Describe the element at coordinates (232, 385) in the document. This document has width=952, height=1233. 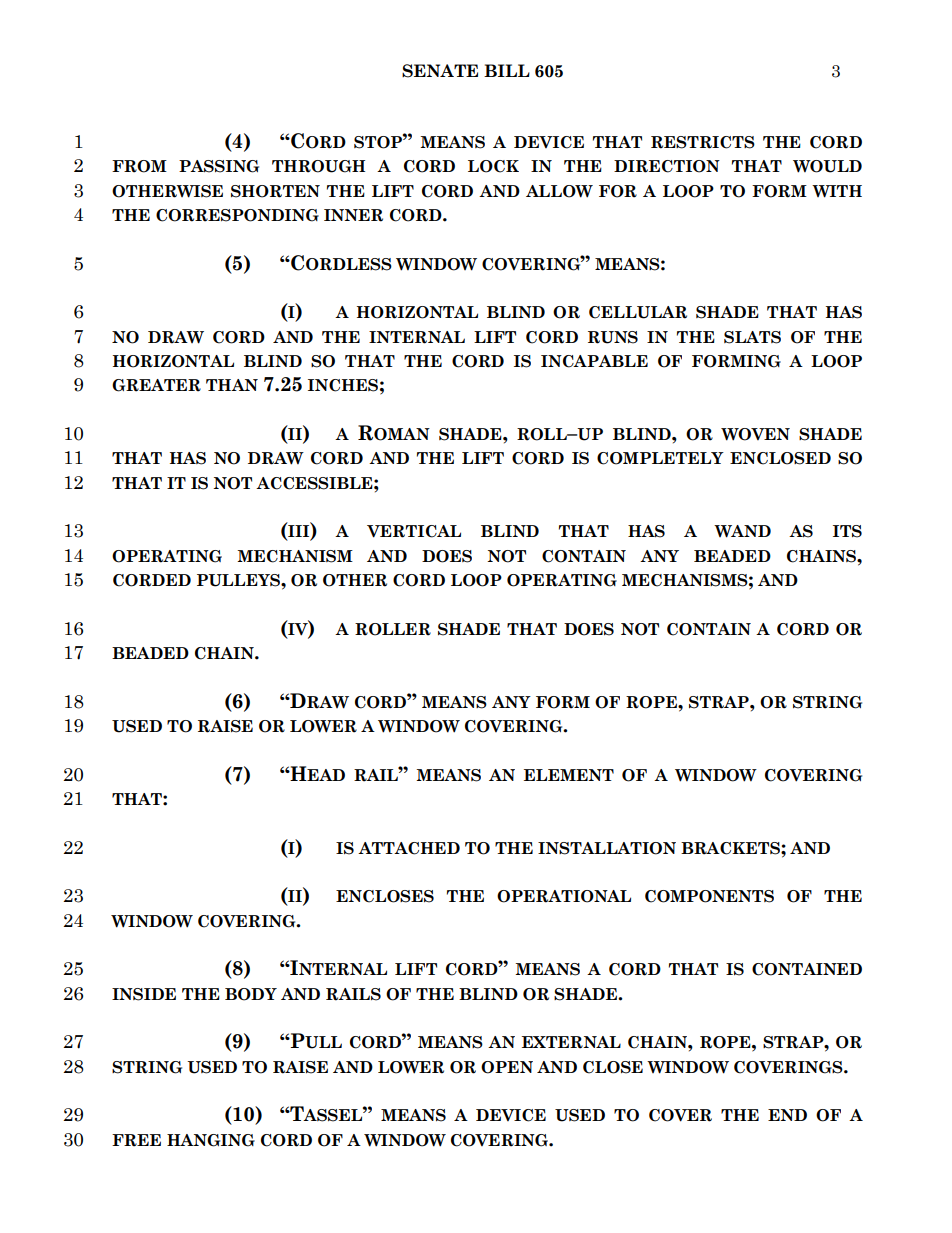
I see `THAN` at that location.
